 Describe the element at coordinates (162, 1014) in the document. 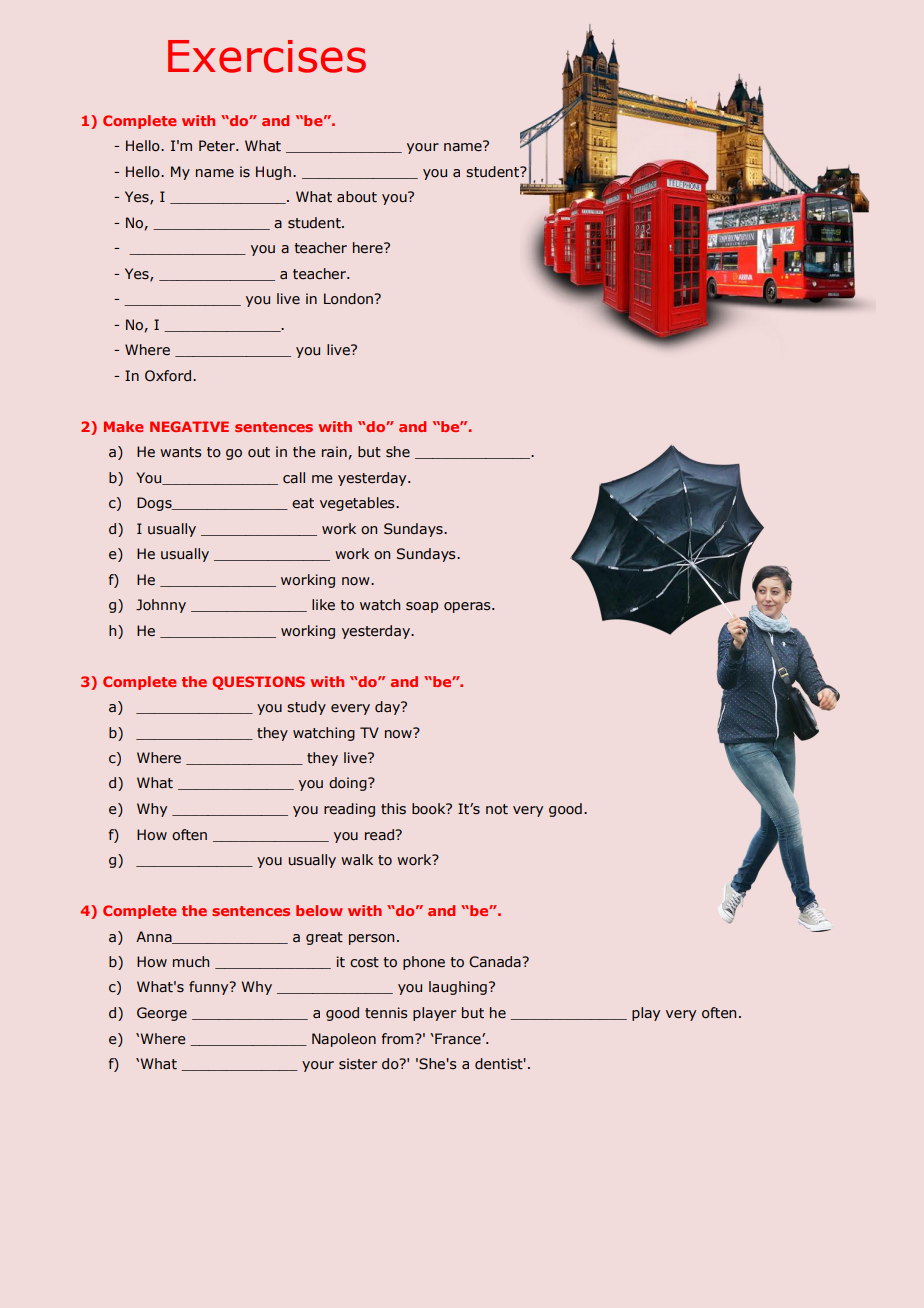

I see `George` at that location.
